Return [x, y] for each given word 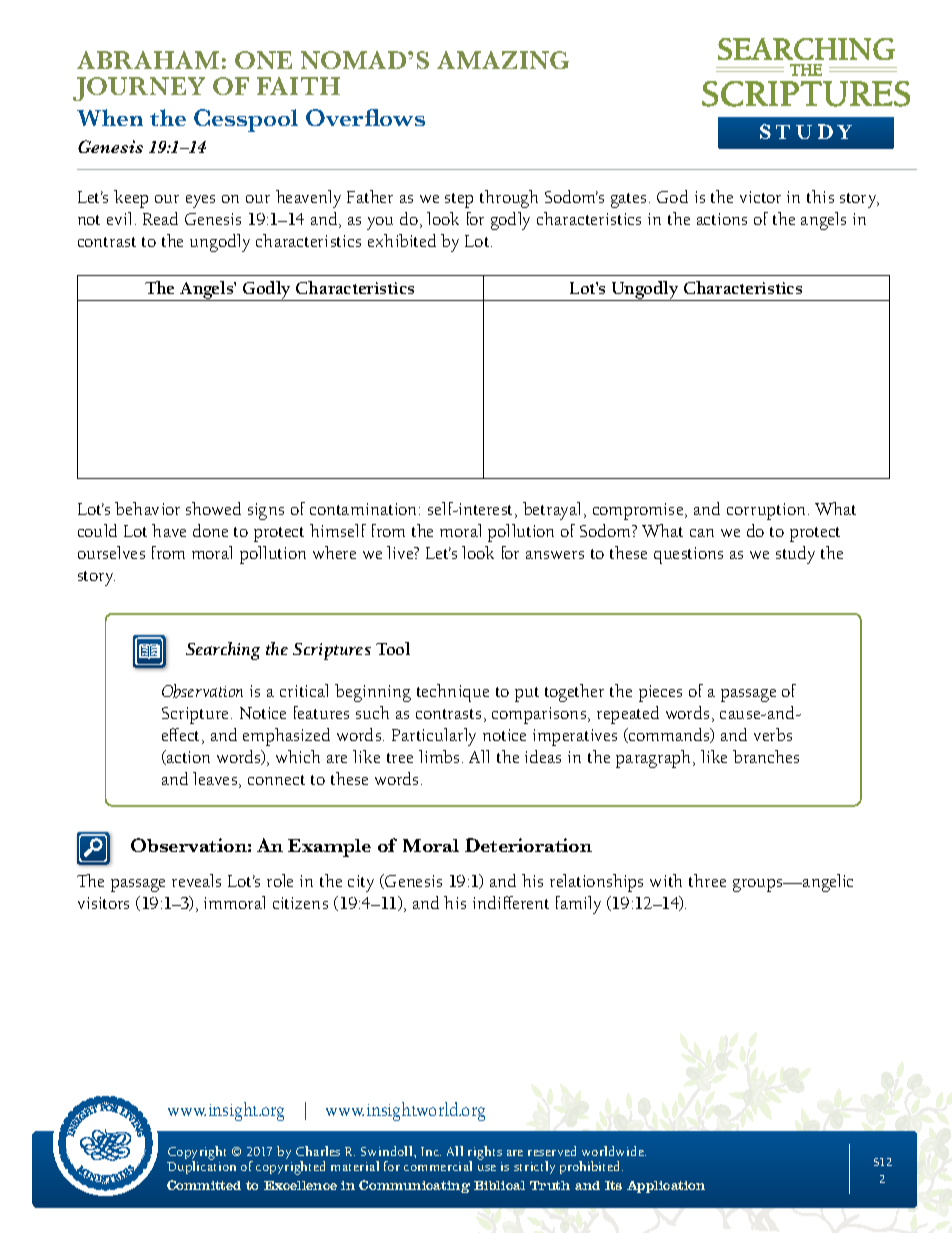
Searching [223, 651]
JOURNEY [139, 89]
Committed [204, 1185]
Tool [393, 648]
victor [760, 197]
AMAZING [503, 60]
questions [688, 555]
